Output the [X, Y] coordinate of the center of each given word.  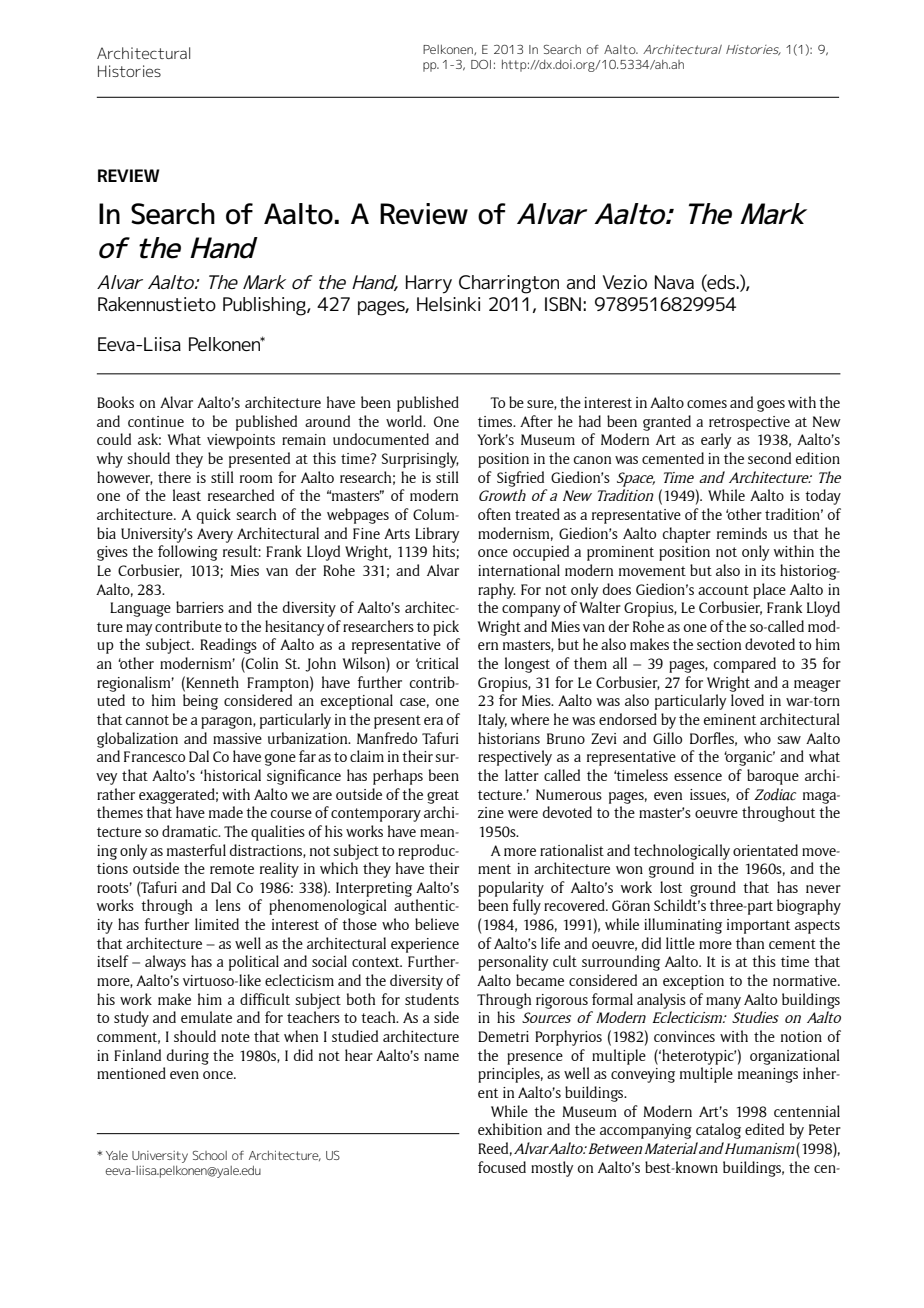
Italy [492, 721]
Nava [674, 282]
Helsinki [448, 304]
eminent [730, 719]
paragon [227, 723]
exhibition [510, 1129]
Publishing [265, 306]
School [210, 1155]
